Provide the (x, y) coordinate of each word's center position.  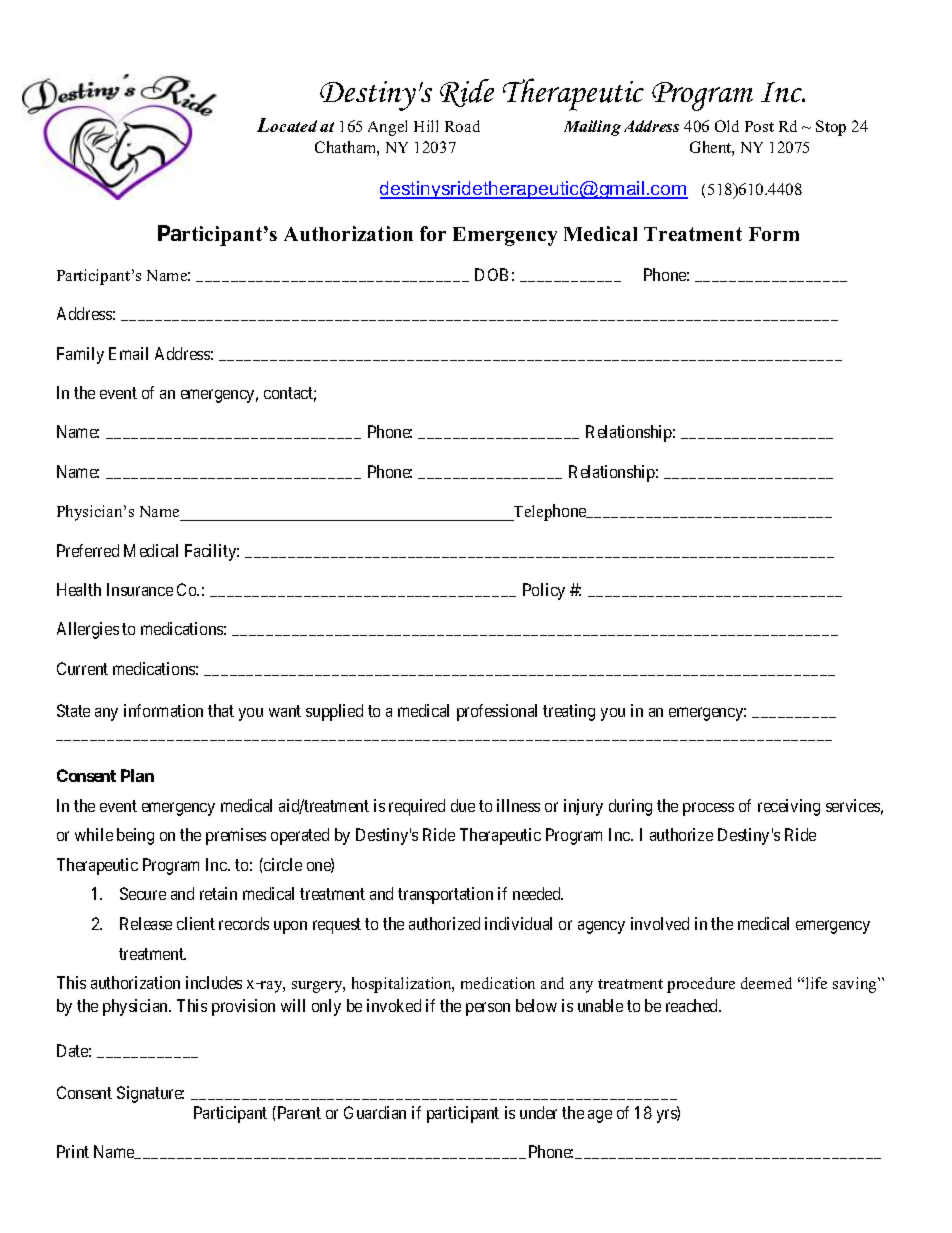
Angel (387, 128)
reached (693, 1005)
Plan (137, 775)
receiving (789, 807)
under (538, 1112)
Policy (544, 591)
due (463, 805)
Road (462, 126)
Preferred (88, 550)
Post (759, 126)
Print (73, 1151)
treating (569, 712)
